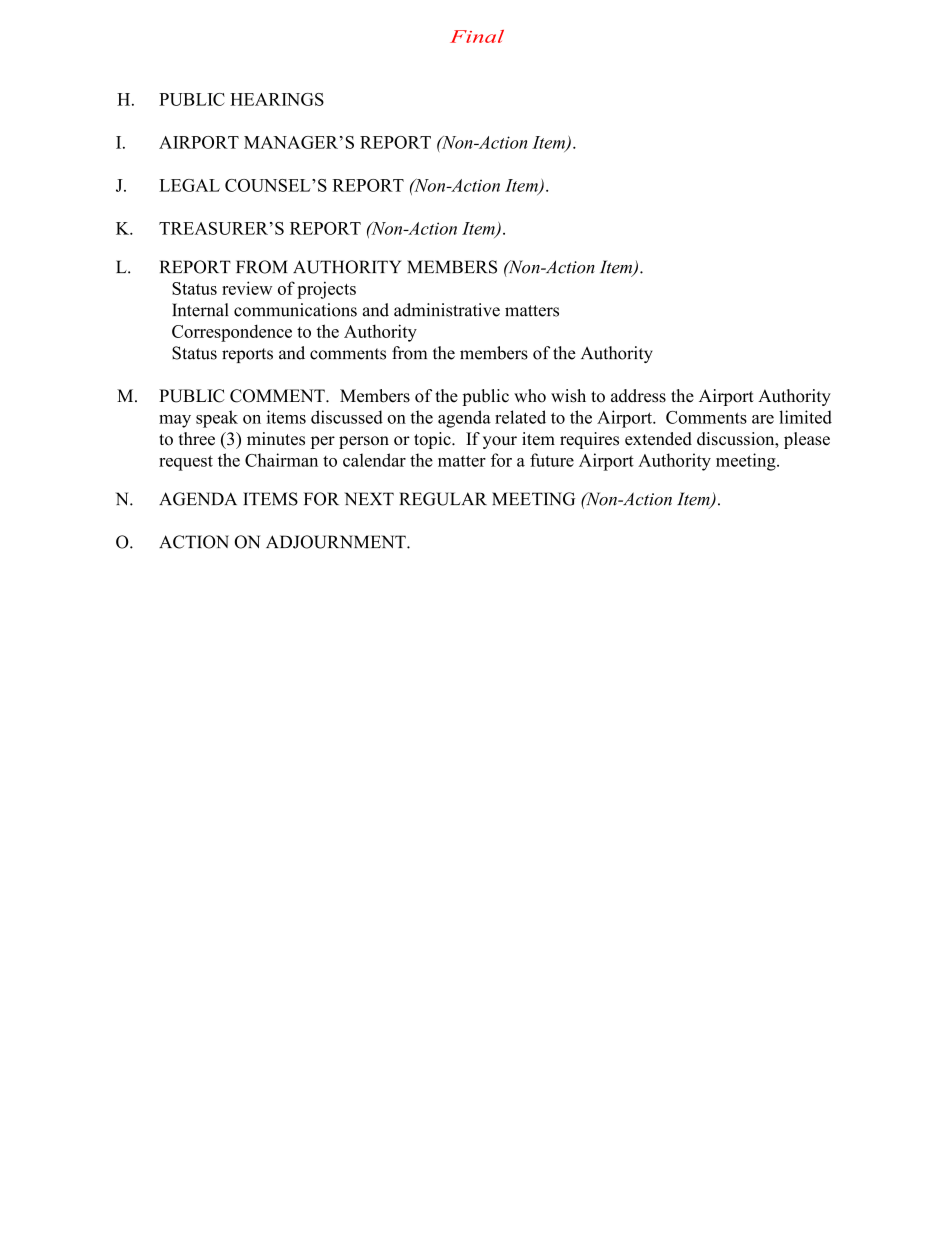 Image resolution: width=952 pixels, height=1233 pixels. What do you see at coordinates (189, 185) in the page?
I see `LEGAL` at bounding box center [189, 185].
